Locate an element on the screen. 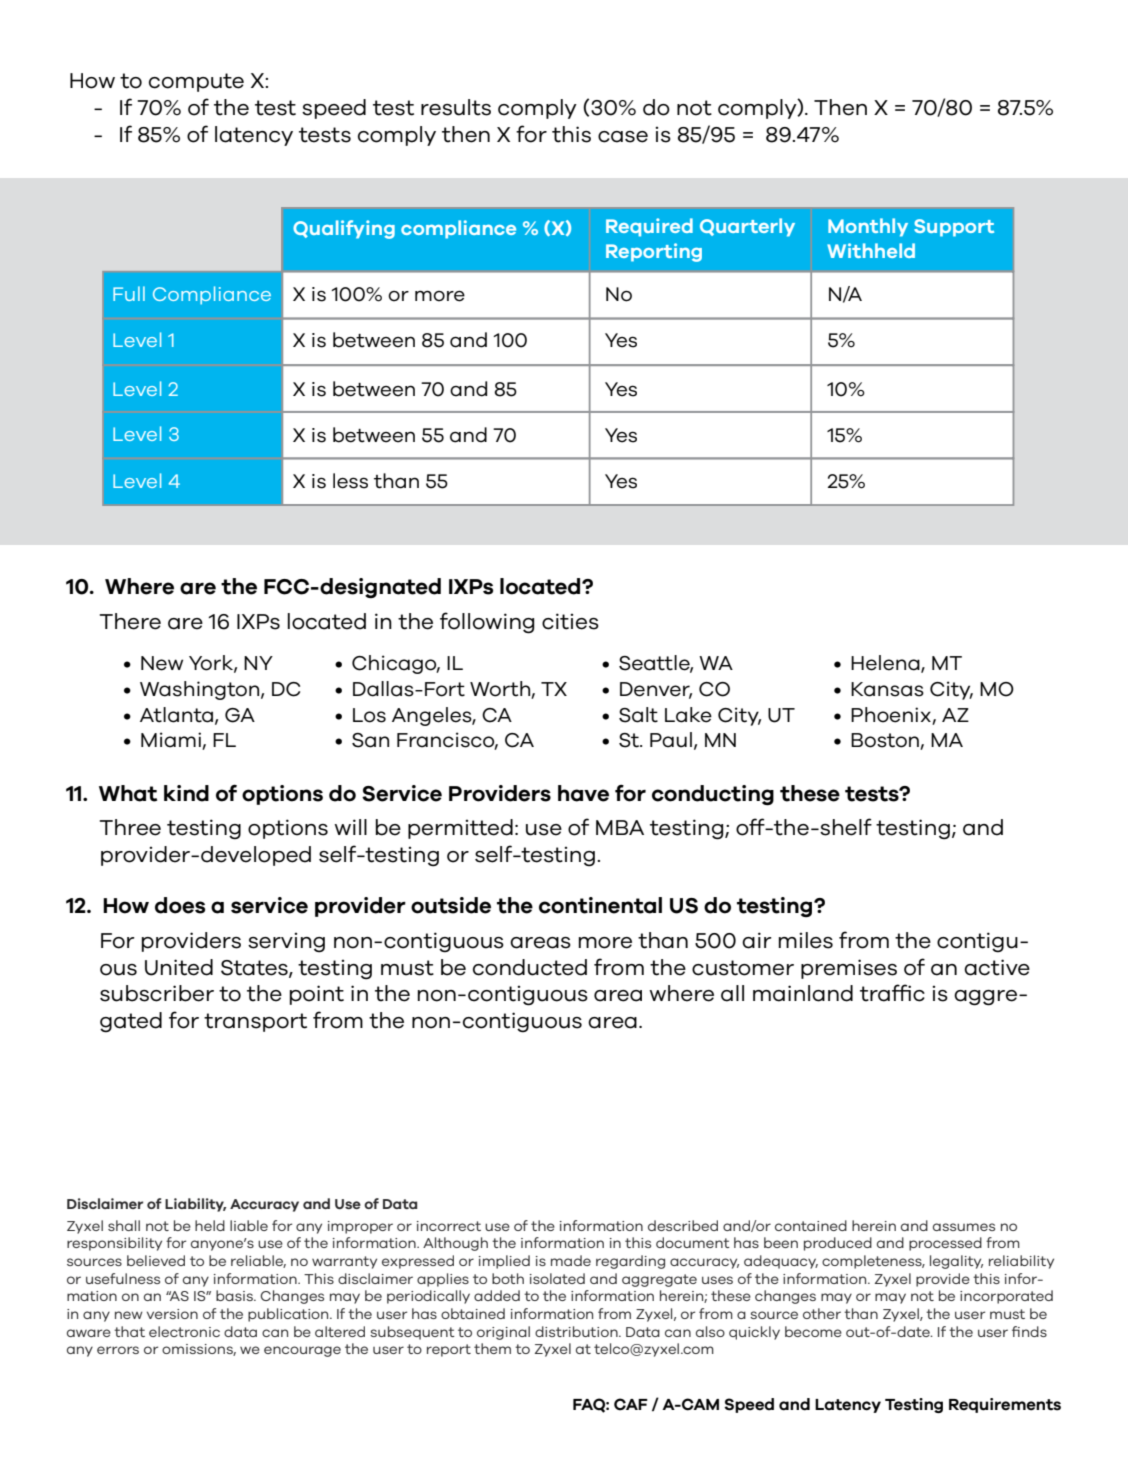 This screenshot has width=1128, height=1460. distribution is located at coordinates (577, 1331).
